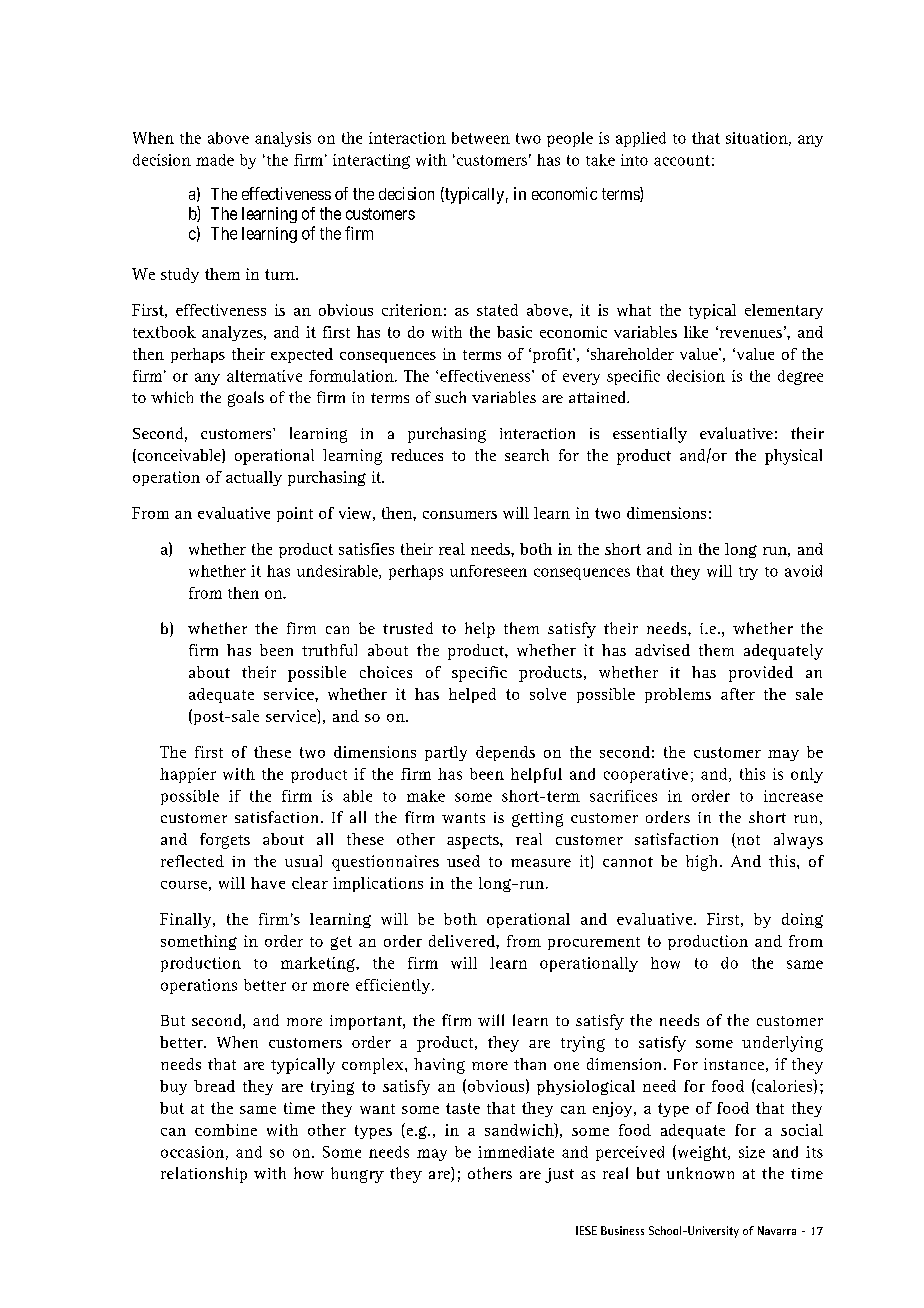  Describe the element at coordinates (204, 1175) in the screenshot. I see `relationship` at that location.
